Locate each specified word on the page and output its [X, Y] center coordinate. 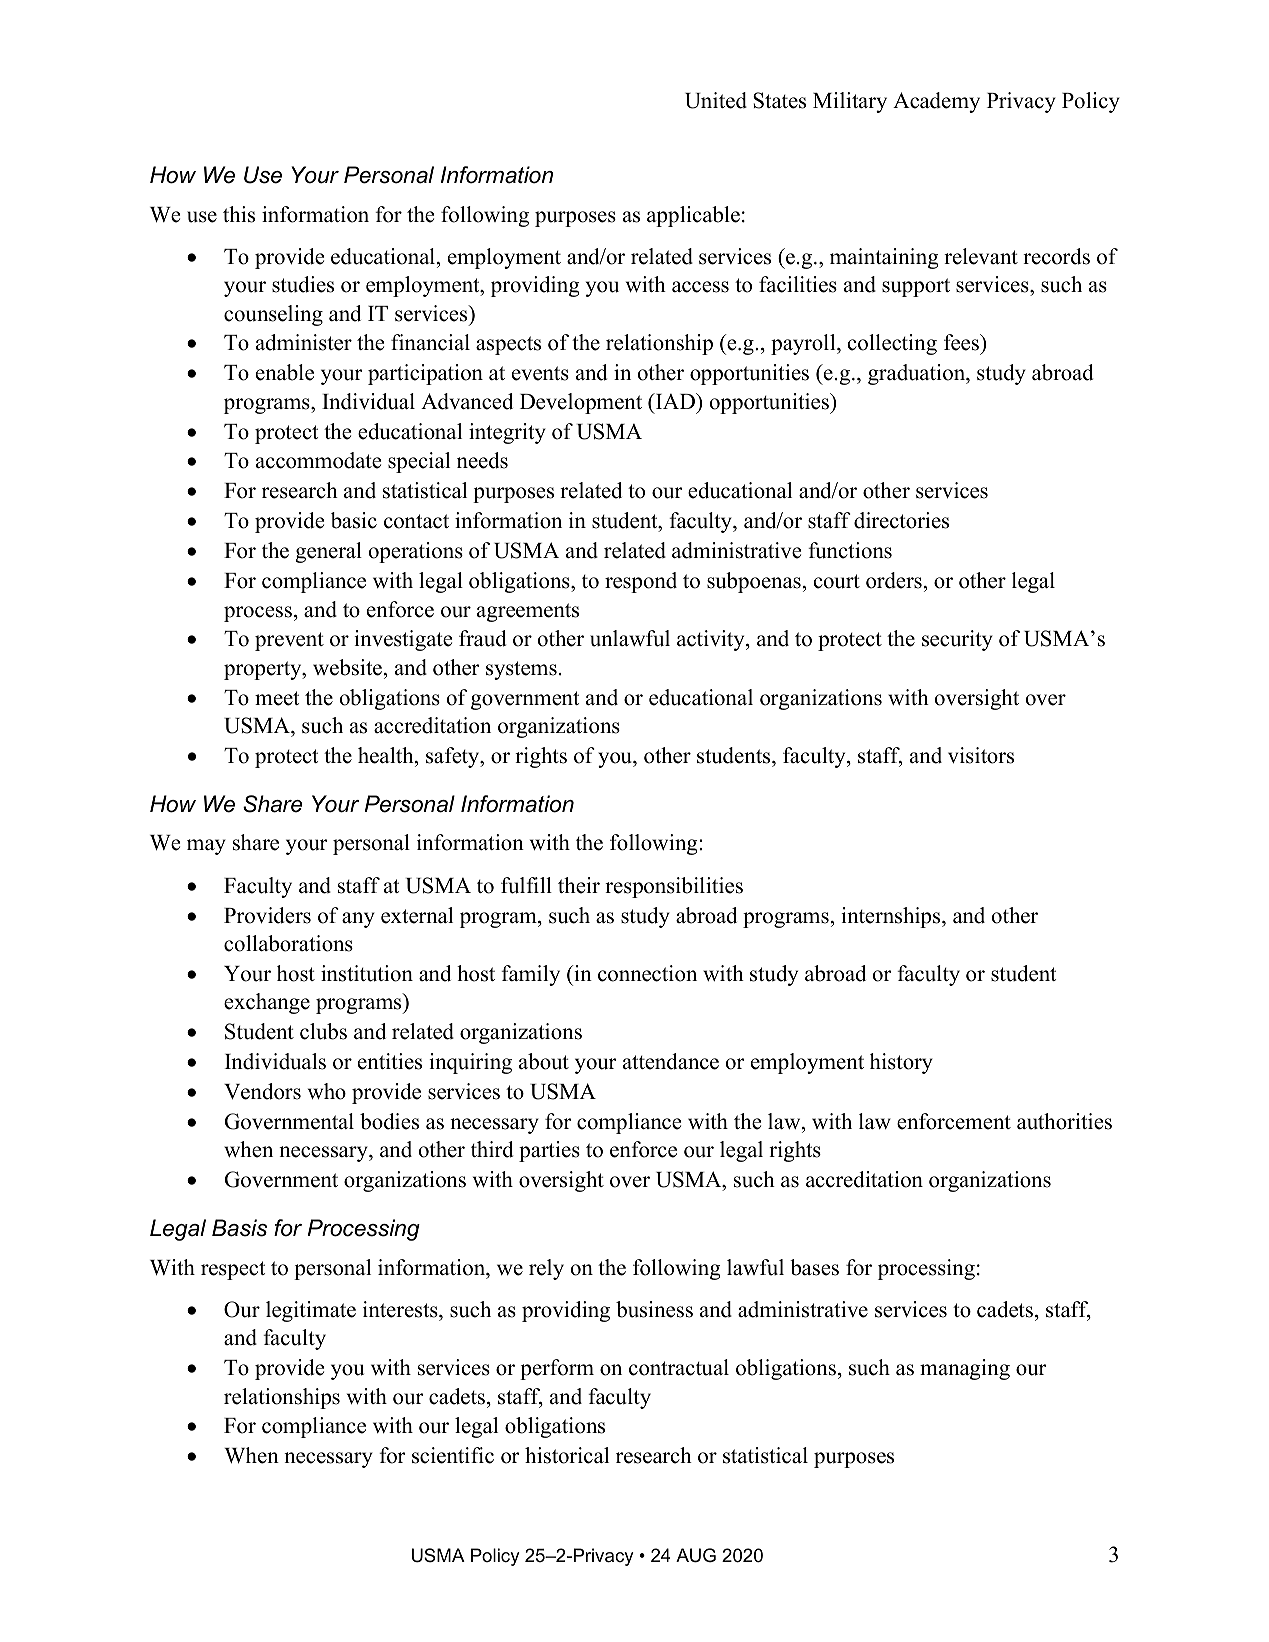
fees [963, 344]
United [716, 100]
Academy [936, 102]
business [654, 1309]
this [239, 214]
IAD [675, 401]
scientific [453, 1455]
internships [892, 917]
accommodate [318, 460]
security [957, 640]
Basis [239, 1228]
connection [647, 973]
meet [277, 698]
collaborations [288, 943]
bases [814, 1267]
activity [712, 640]
